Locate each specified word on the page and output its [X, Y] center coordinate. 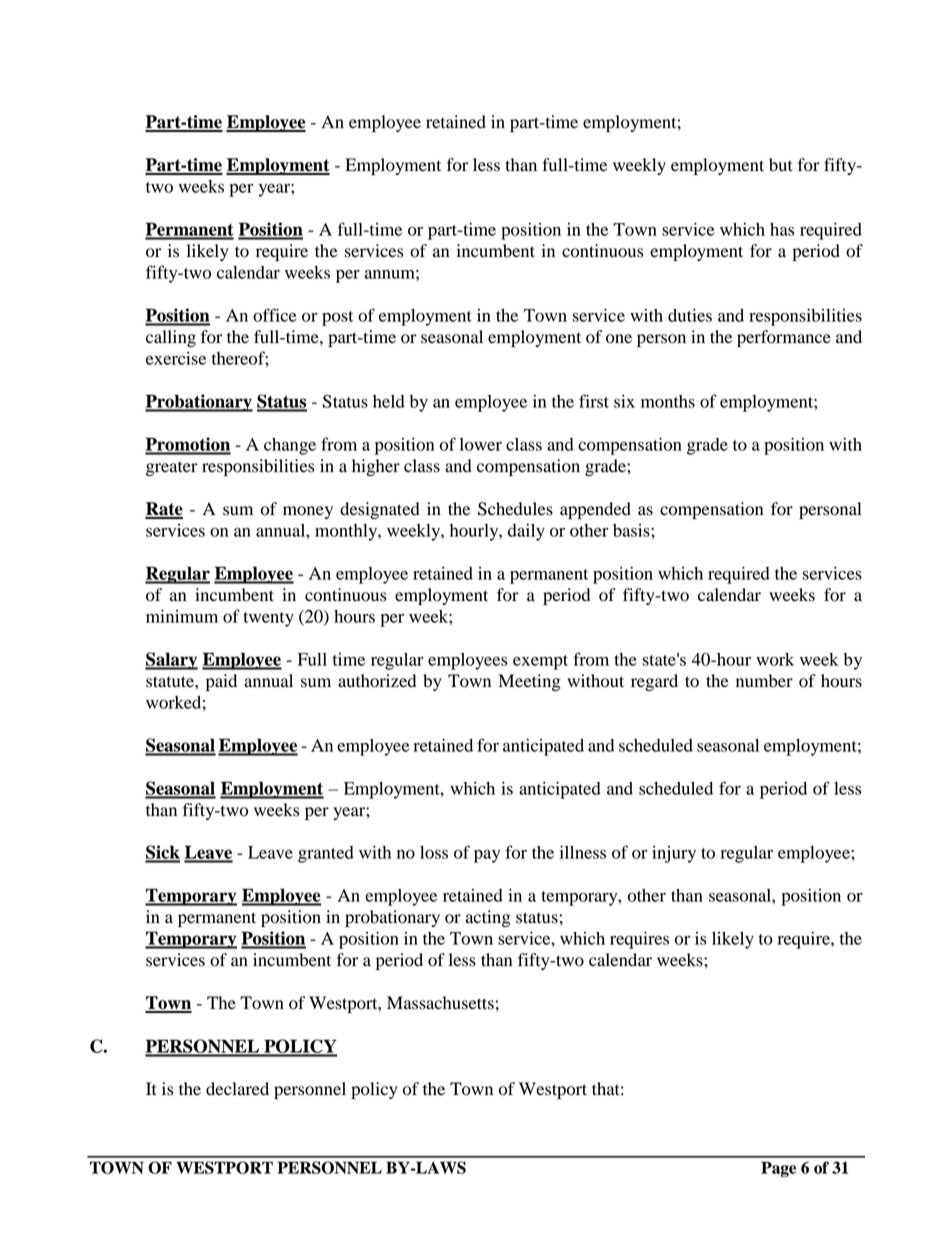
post [337, 318]
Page [778, 1169]
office [274, 315]
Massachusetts [440, 1003]
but [781, 165]
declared [237, 1089]
